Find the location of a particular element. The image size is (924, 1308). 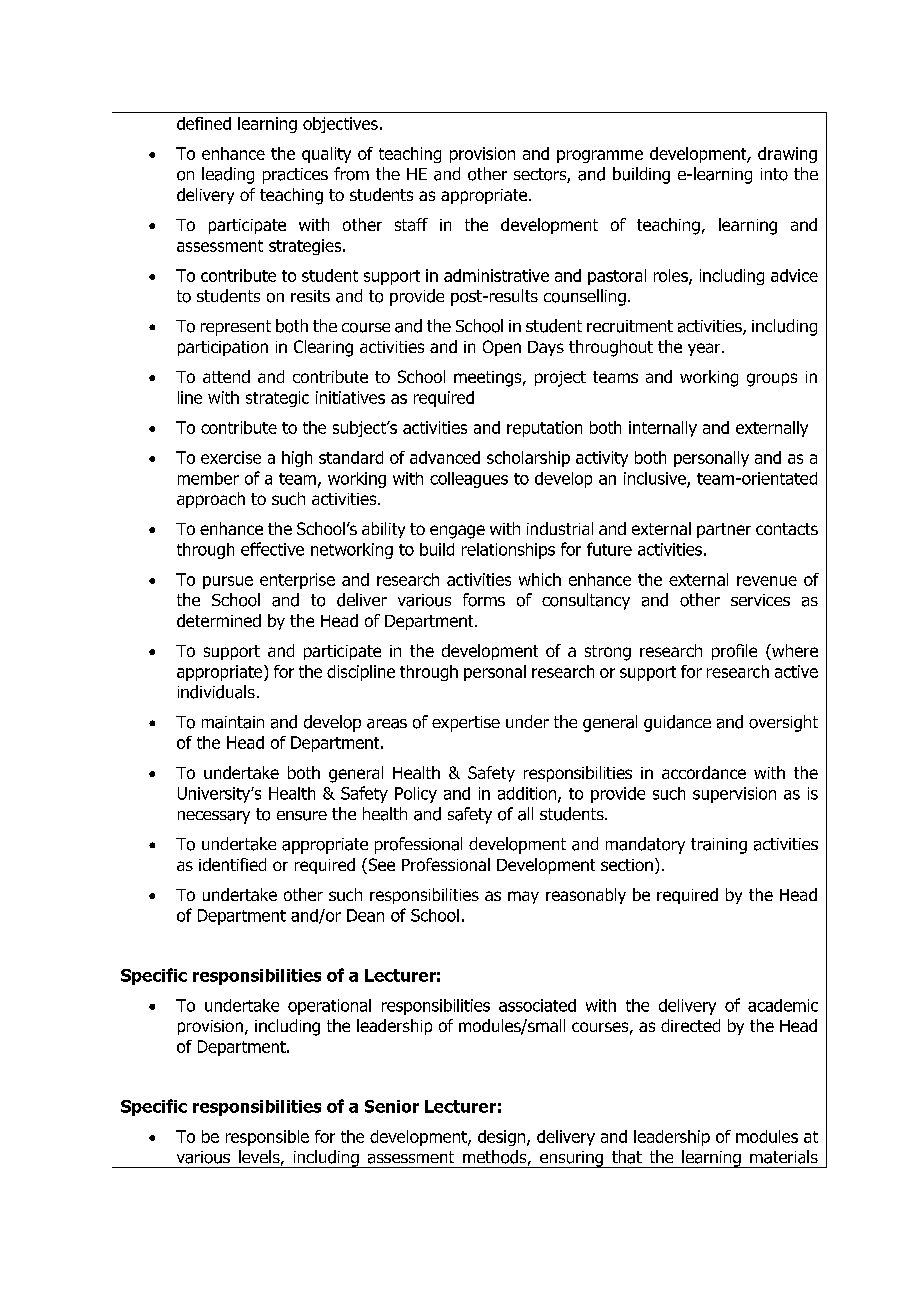

design is located at coordinates (503, 1138).
